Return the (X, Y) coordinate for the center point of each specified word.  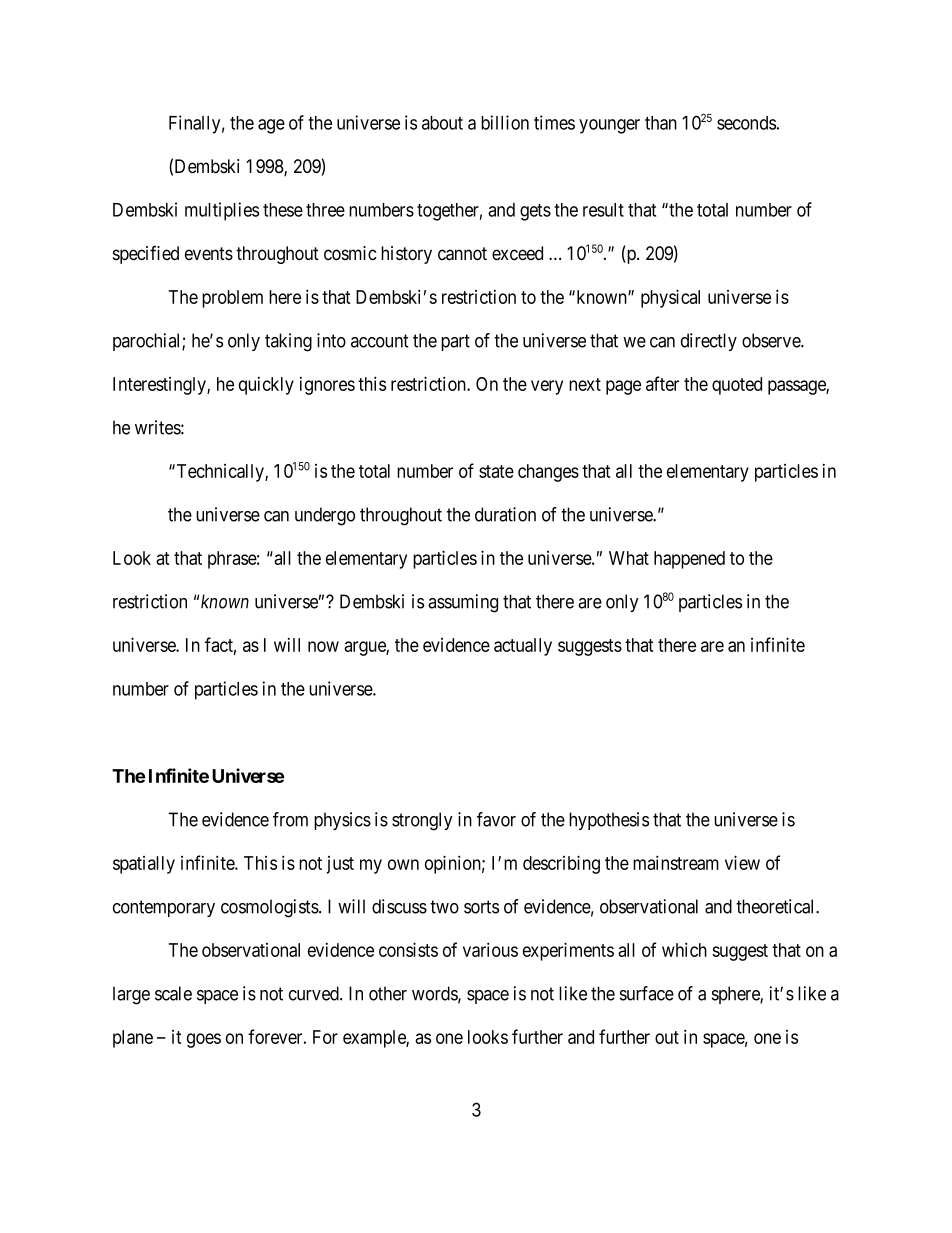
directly (709, 342)
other (388, 993)
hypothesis (609, 821)
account (380, 341)
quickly (266, 386)
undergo (325, 516)
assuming (463, 603)
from (290, 819)
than (661, 123)
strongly (422, 821)
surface (647, 993)
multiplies (222, 211)
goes (204, 1040)
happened (689, 560)
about (442, 123)
